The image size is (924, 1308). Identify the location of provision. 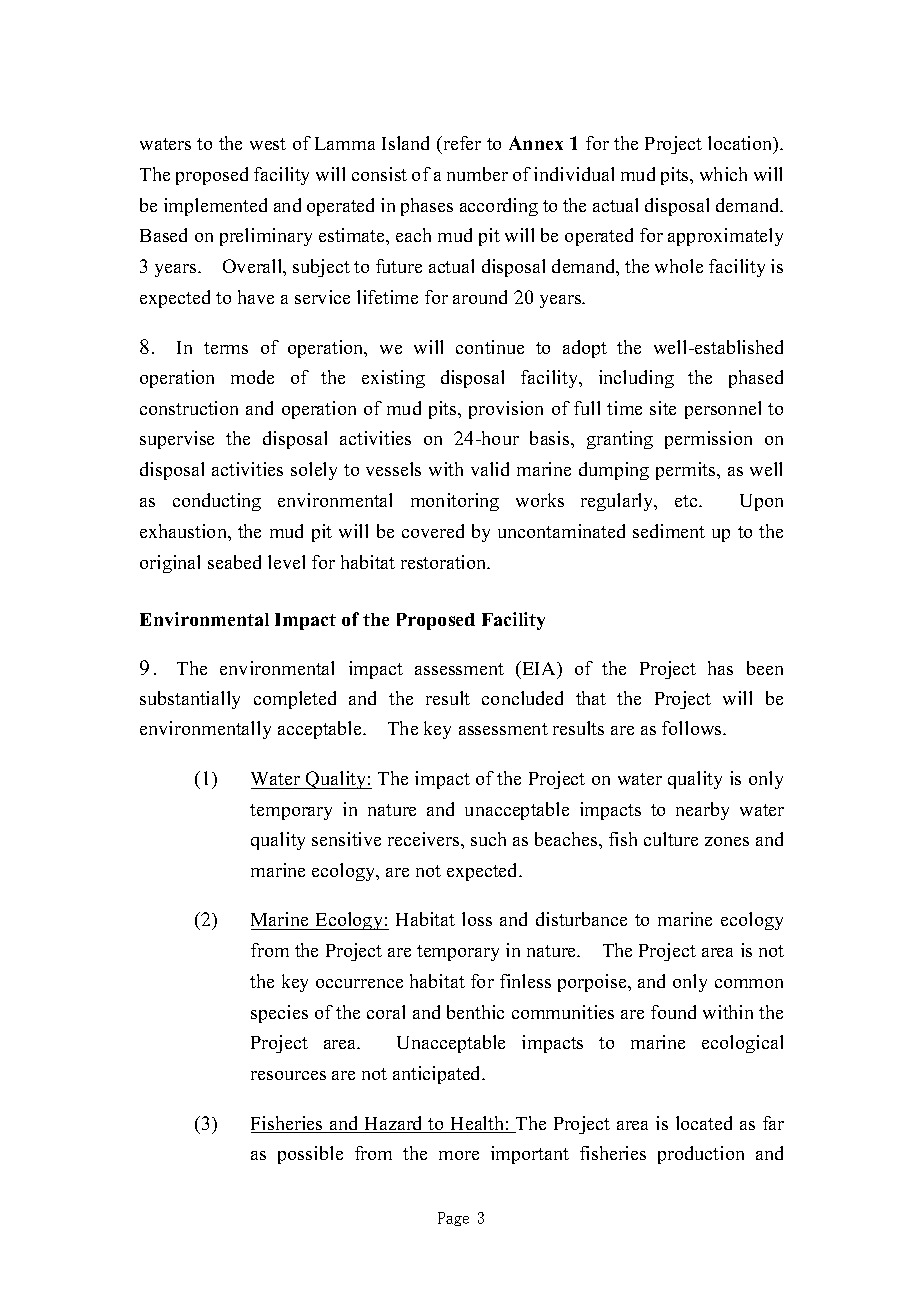
(506, 410).
